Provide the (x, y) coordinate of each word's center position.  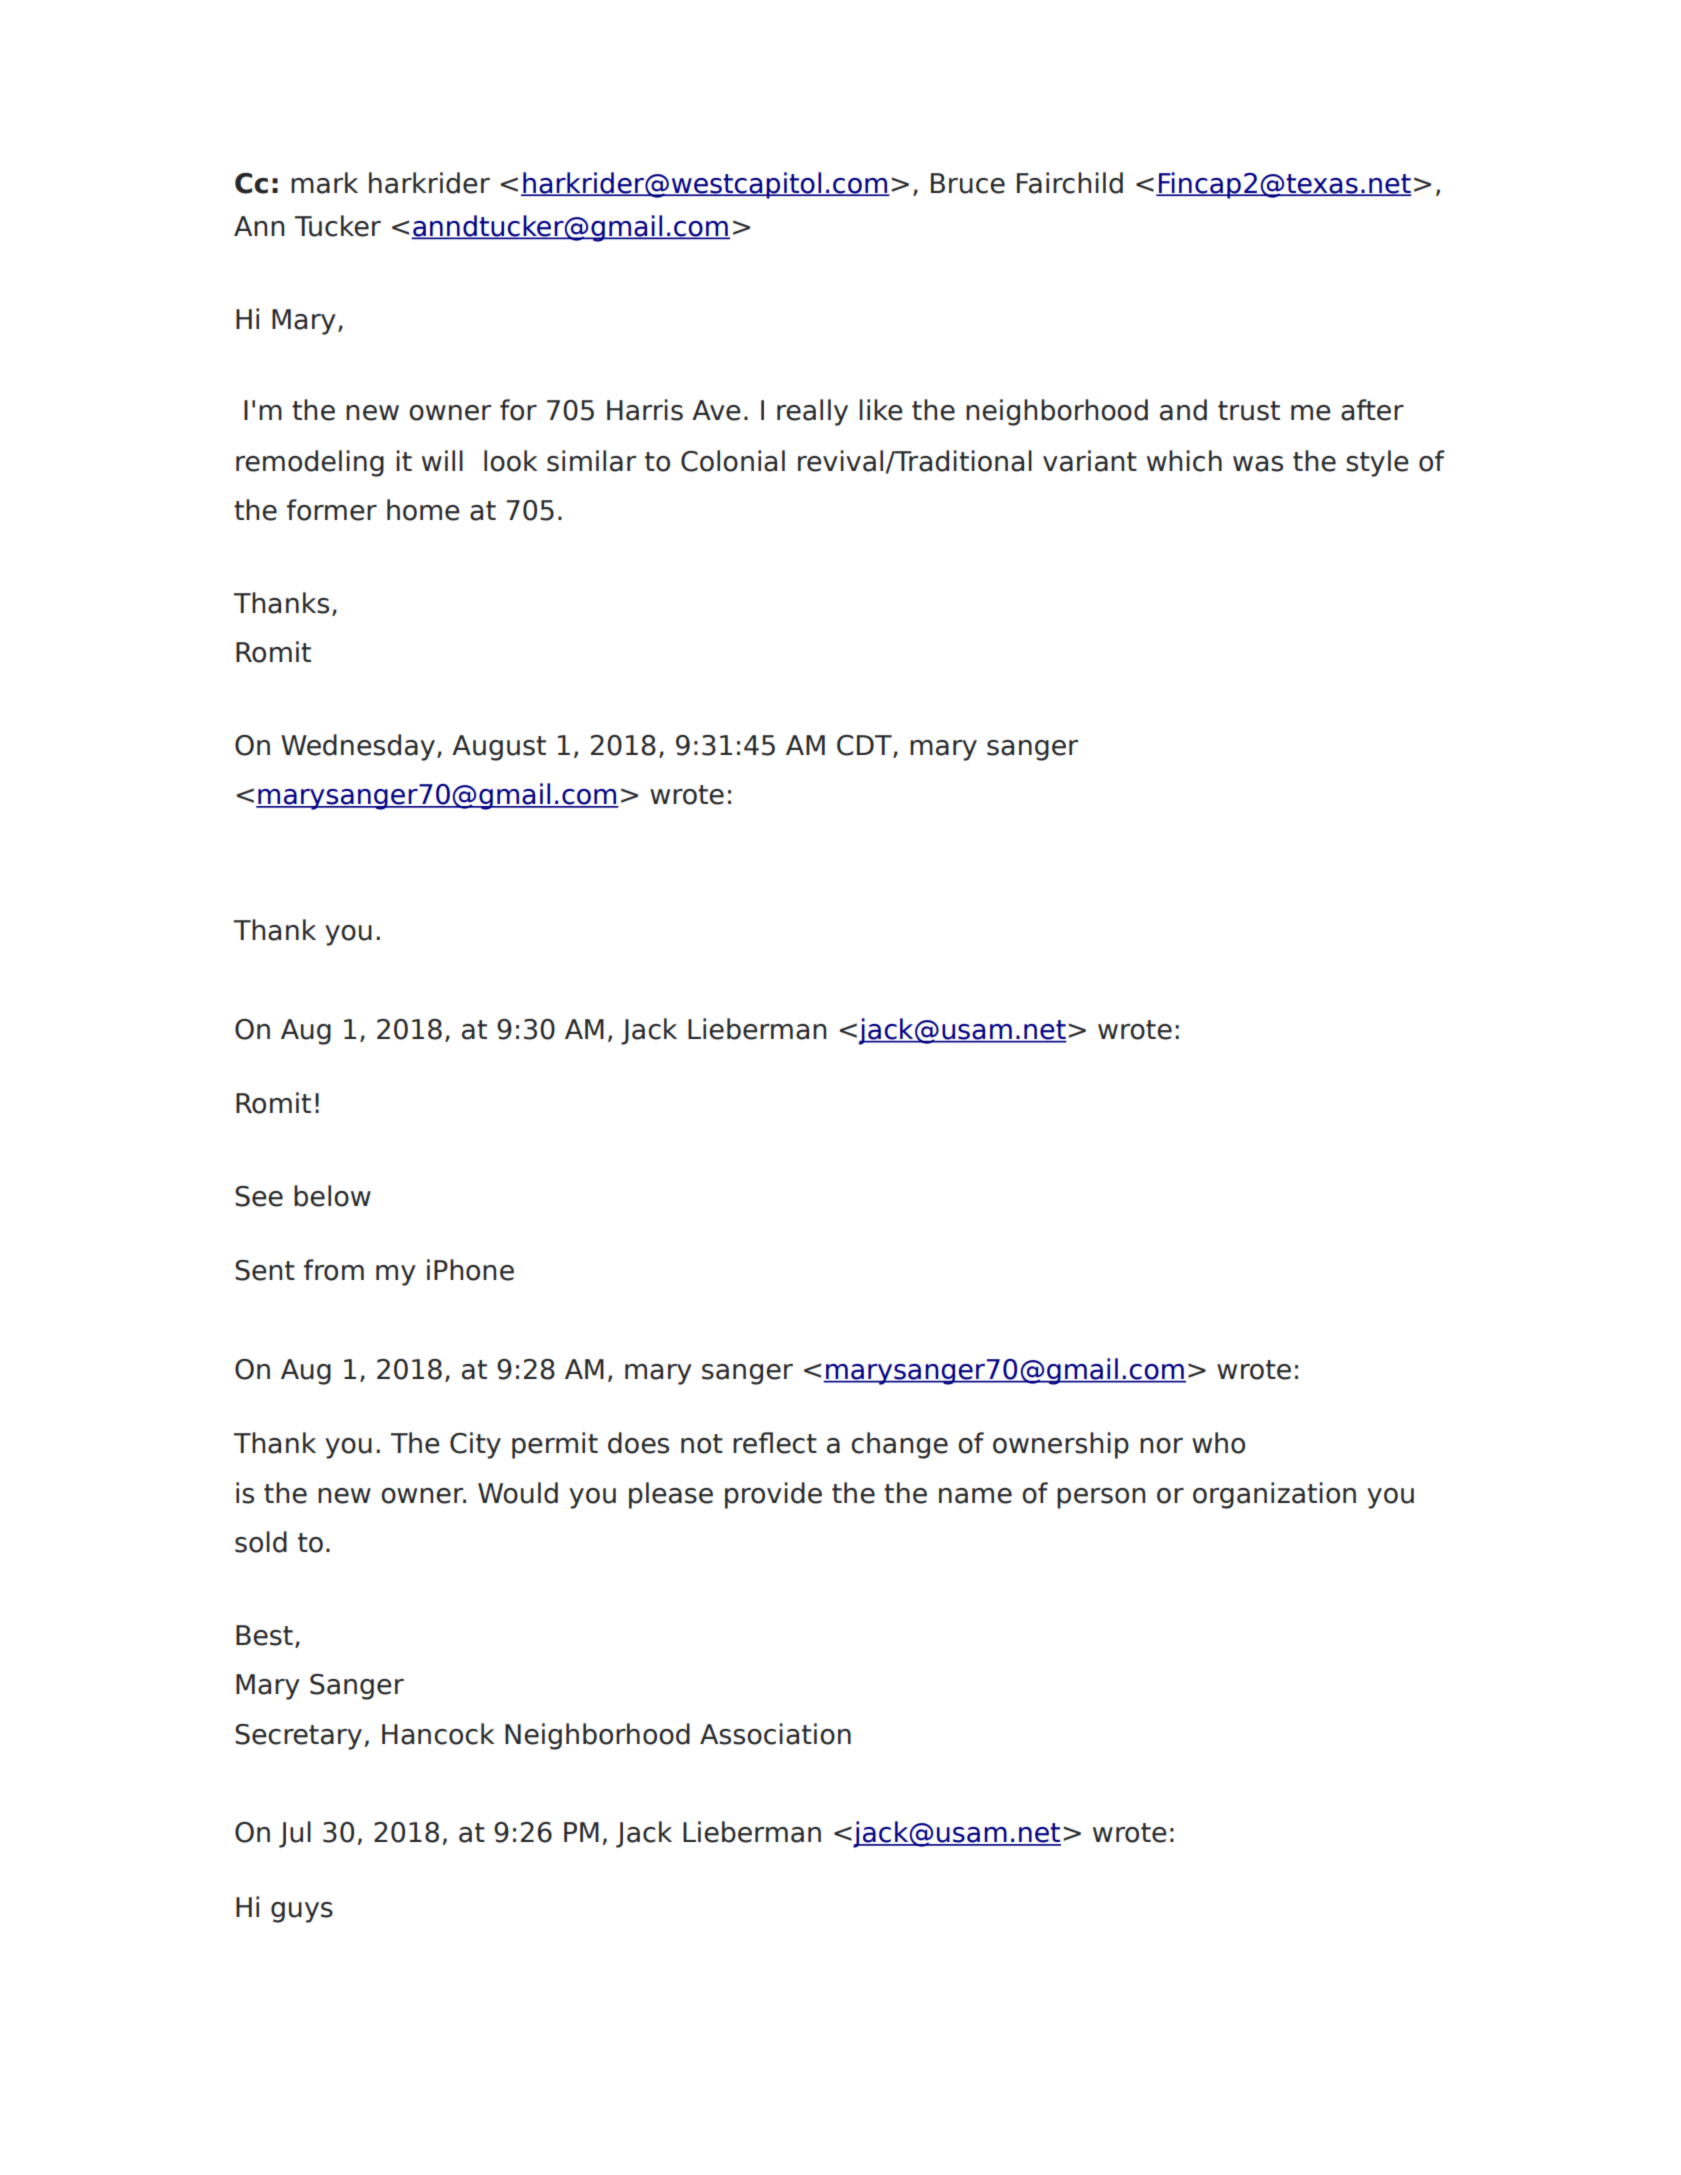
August (499, 748)
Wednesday (358, 747)
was (1258, 464)
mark (324, 183)
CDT (865, 746)
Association (775, 1734)
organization (1274, 1495)
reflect (775, 1443)
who (1218, 1443)
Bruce (968, 183)
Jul (295, 1834)
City (475, 1445)
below (332, 1196)
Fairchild (1070, 183)
